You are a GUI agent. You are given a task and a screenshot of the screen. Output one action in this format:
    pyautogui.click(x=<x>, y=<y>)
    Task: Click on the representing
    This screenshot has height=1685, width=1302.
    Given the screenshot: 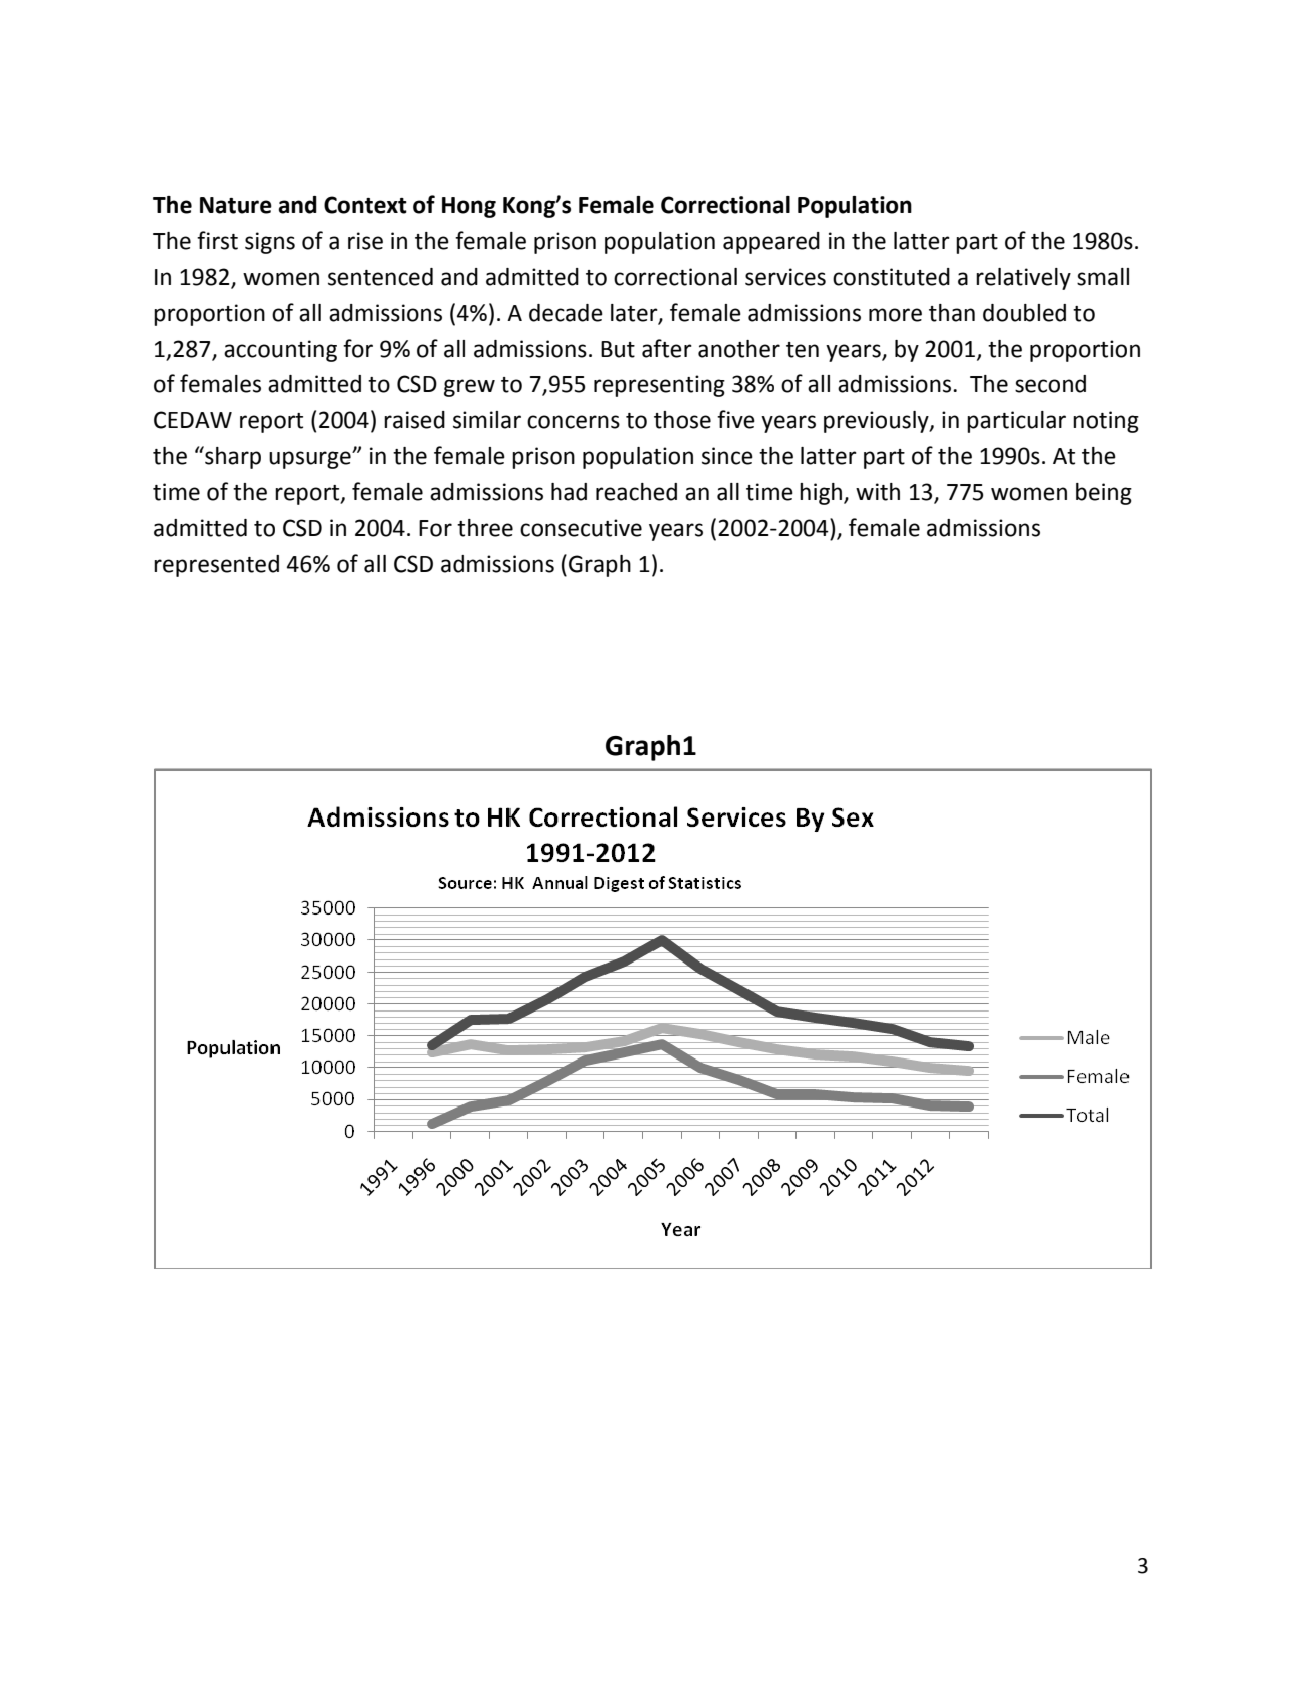 What is the action you would take?
    pyautogui.click(x=659, y=386)
